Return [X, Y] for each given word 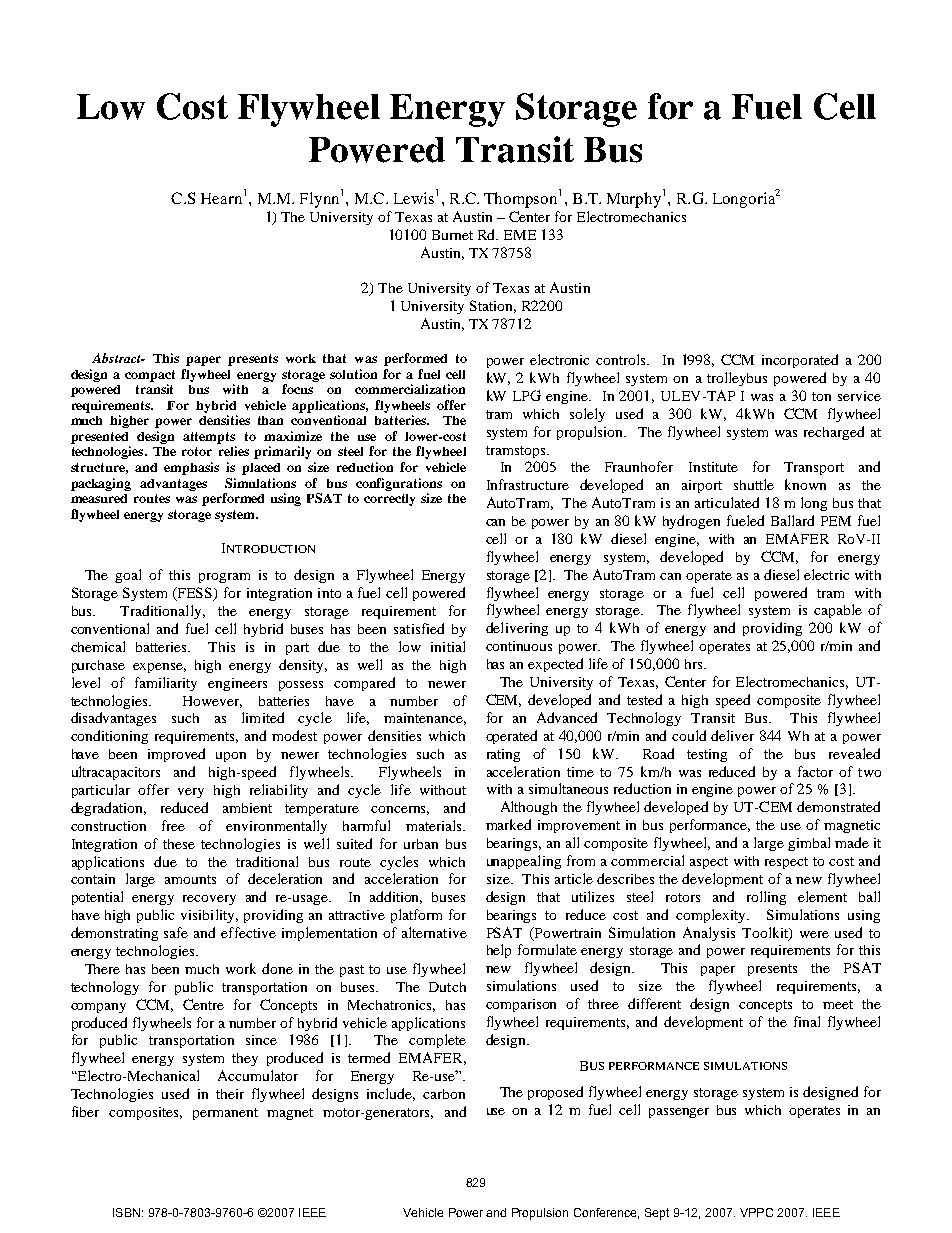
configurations [399, 484]
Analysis [709, 934]
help [499, 951]
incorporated [800, 361]
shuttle [754, 484]
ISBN [126, 1212]
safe [176, 932]
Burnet [452, 235]
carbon [444, 1094]
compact [150, 376]
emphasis [191, 468]
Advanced [567, 717]
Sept [657, 1214]
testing [707, 755]
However [212, 702]
